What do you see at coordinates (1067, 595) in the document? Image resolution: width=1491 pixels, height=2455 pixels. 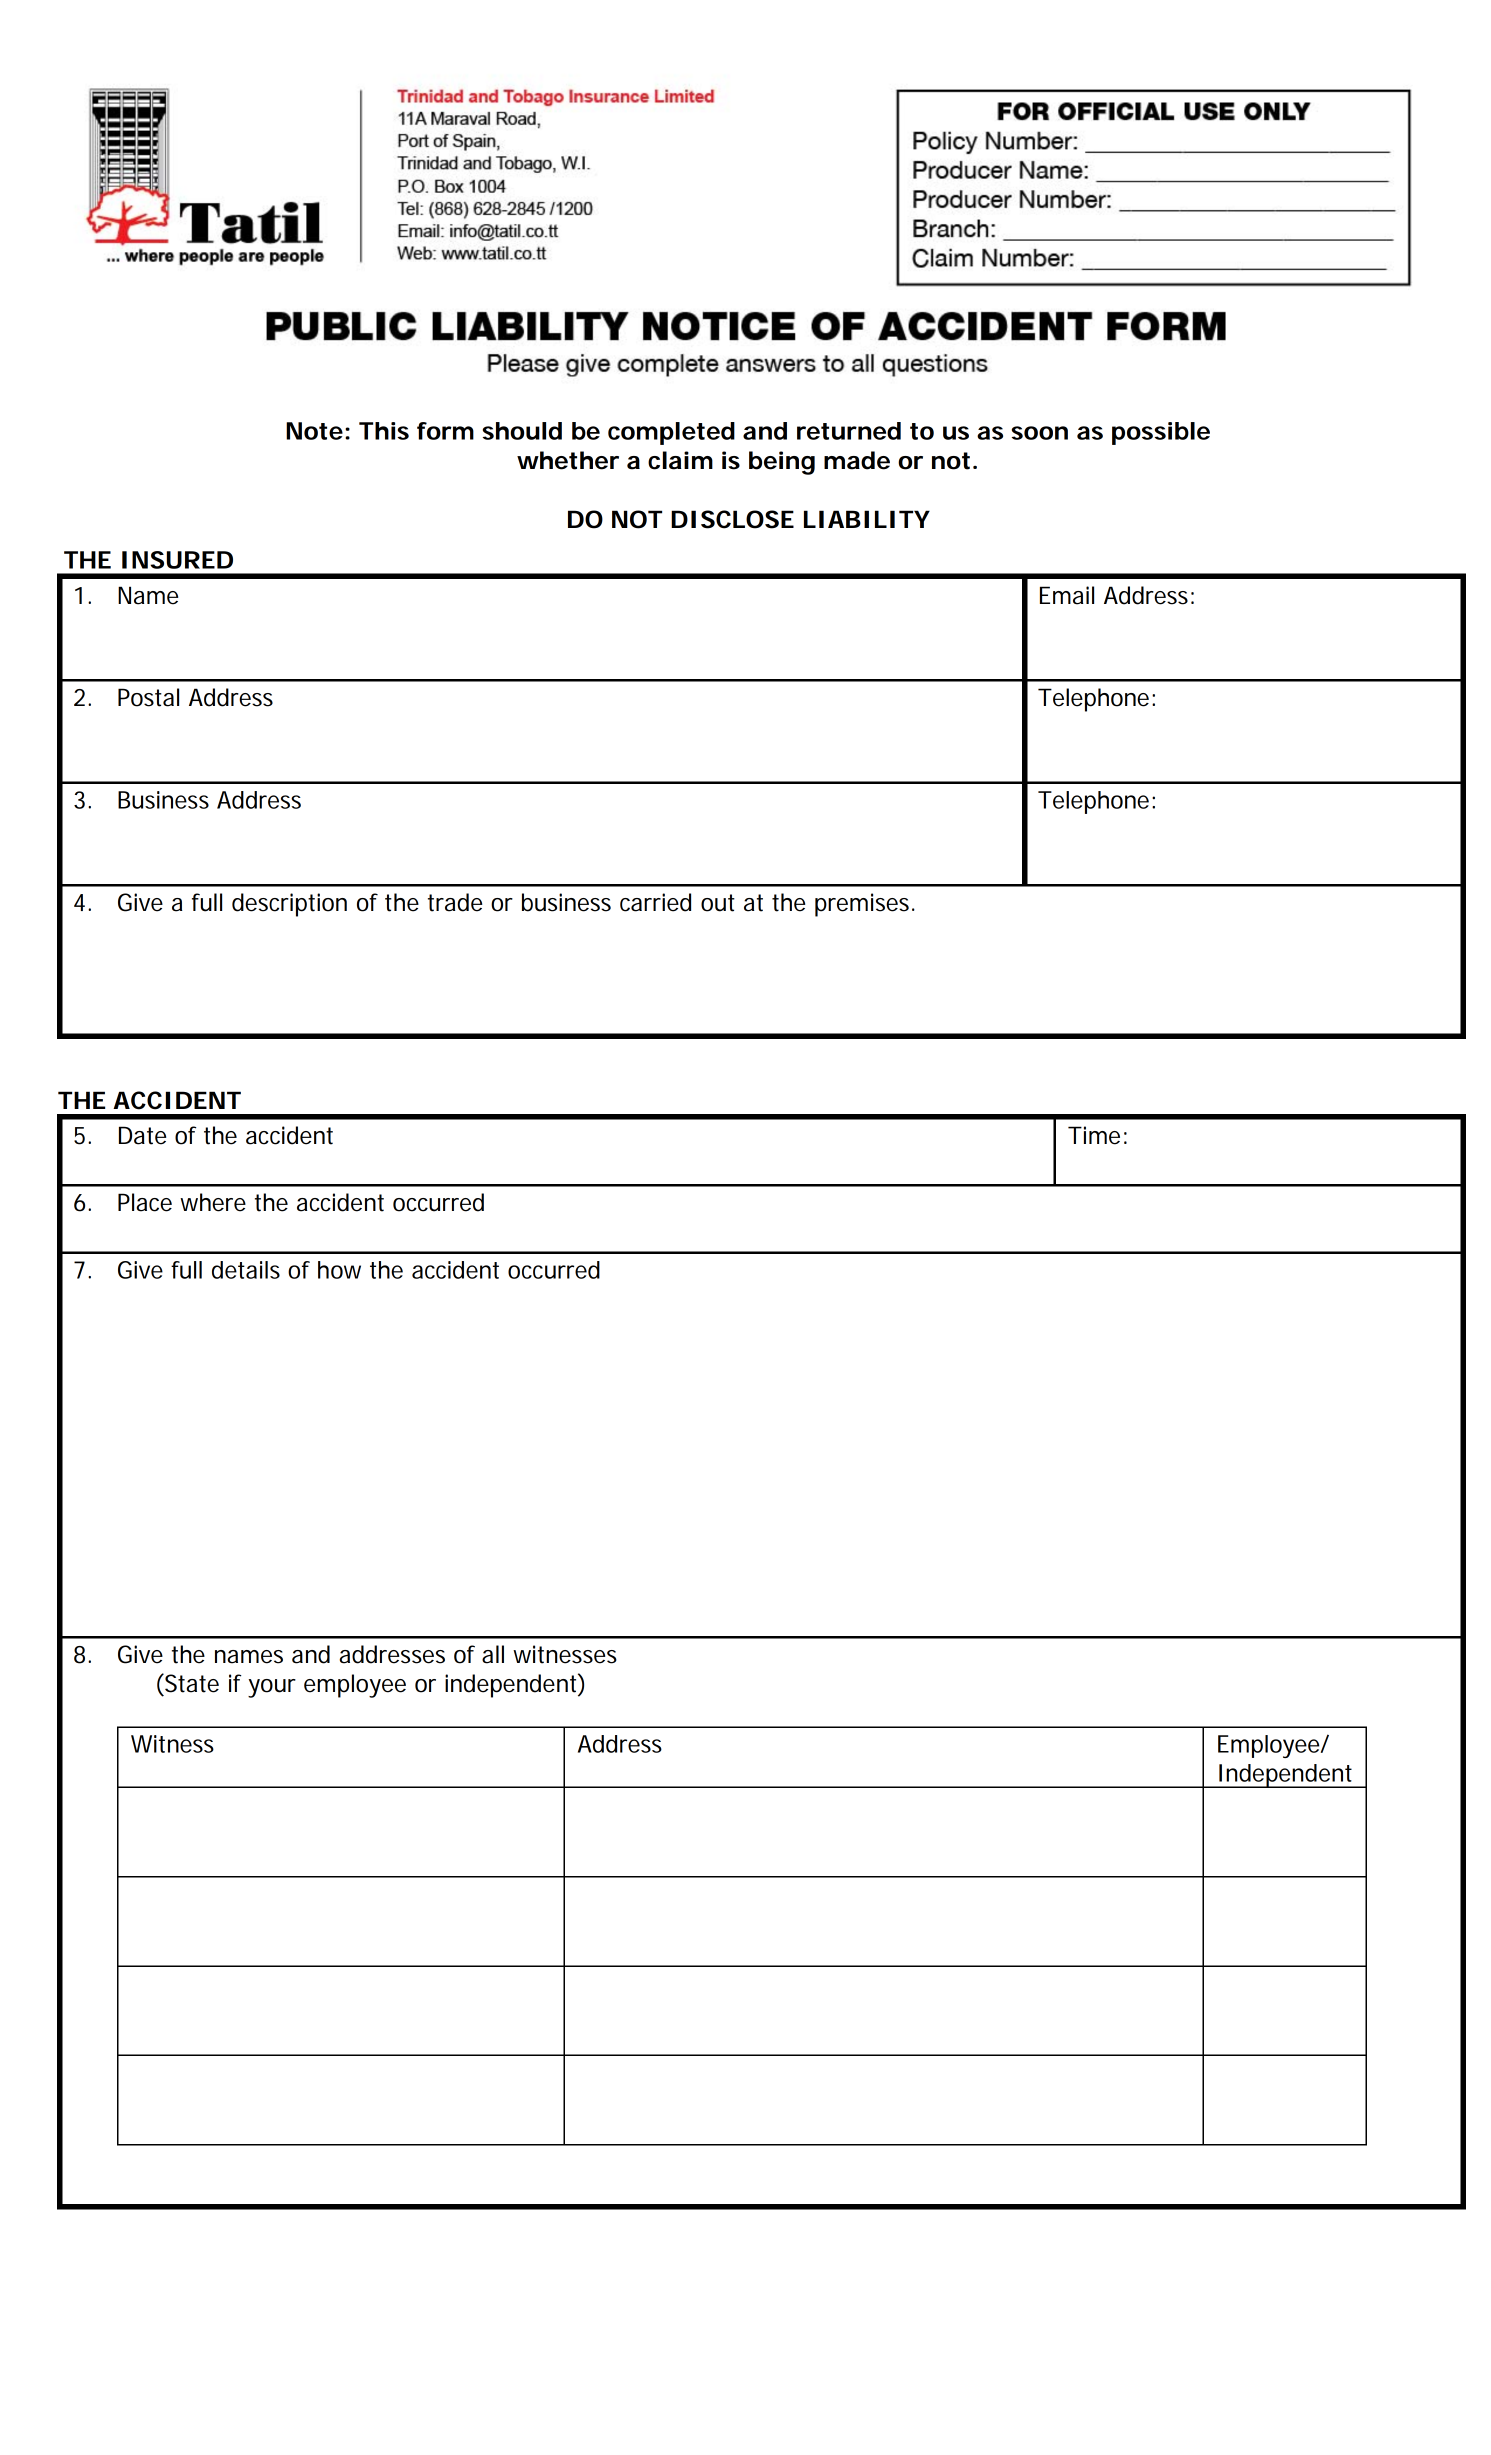 I see `Email` at bounding box center [1067, 595].
